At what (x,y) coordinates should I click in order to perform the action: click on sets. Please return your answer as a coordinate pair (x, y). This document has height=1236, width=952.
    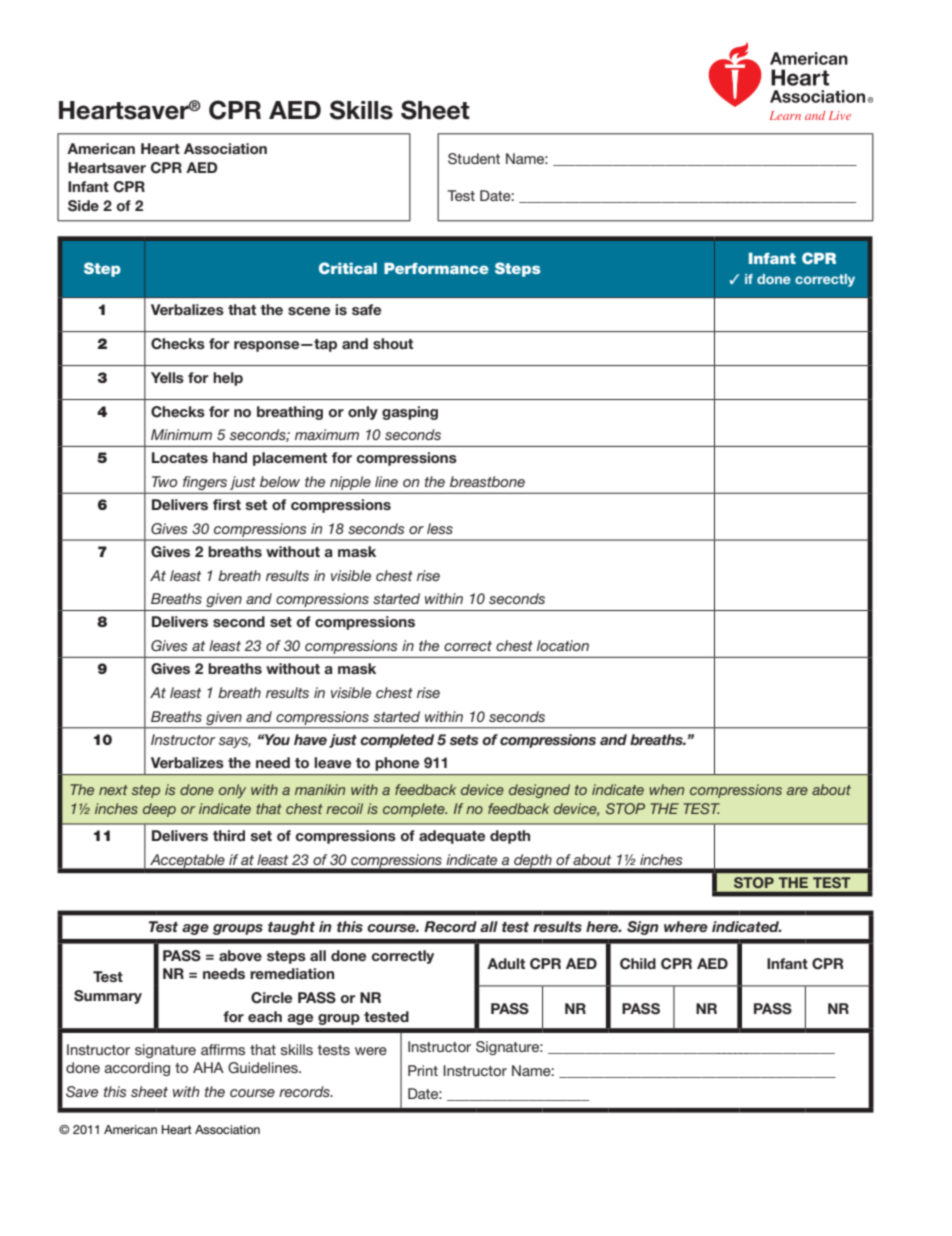
    Looking at the image, I should click on (464, 740).
